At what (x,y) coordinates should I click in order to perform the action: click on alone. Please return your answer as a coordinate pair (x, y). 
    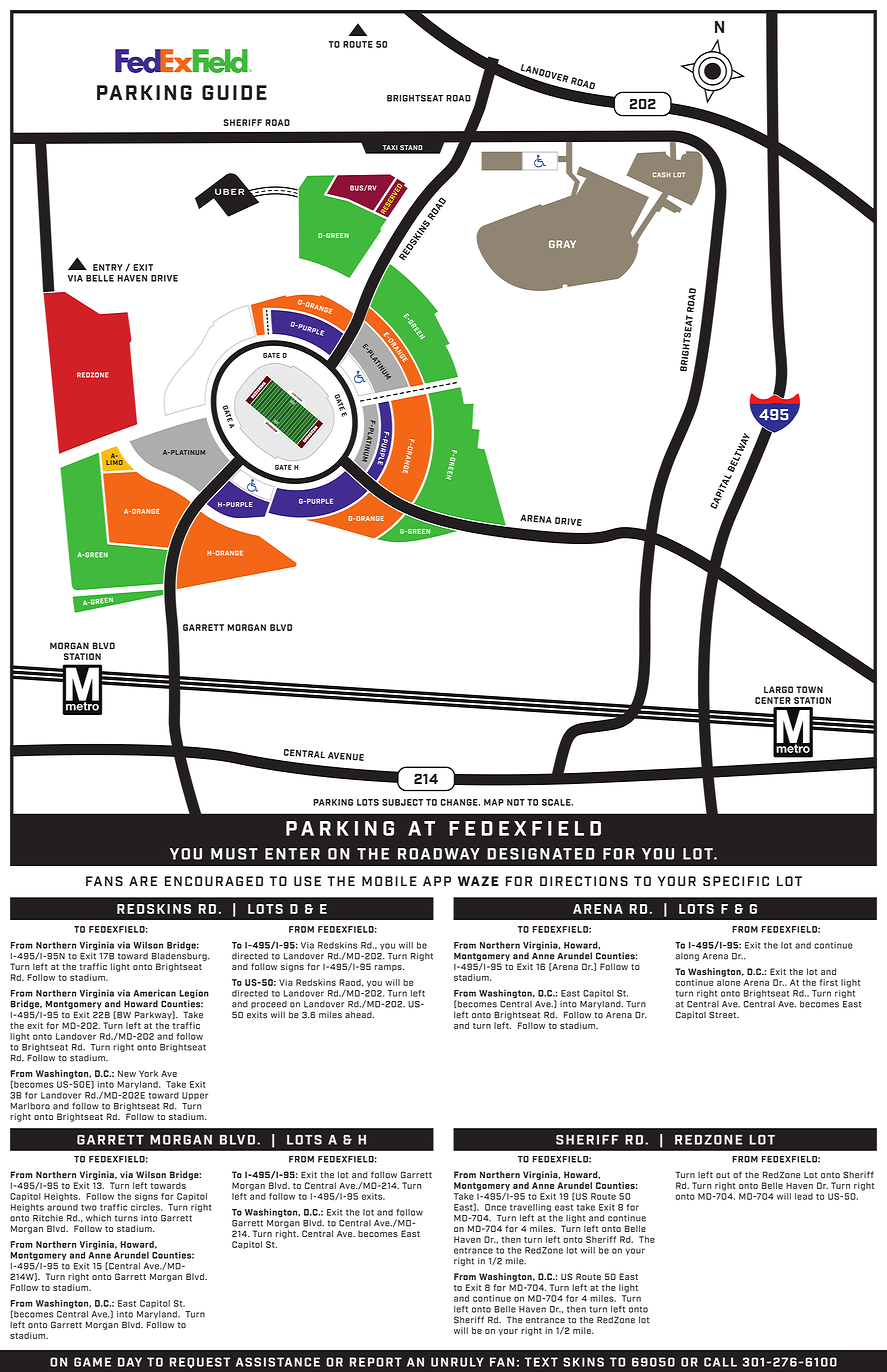
    Looking at the image, I should click on (729, 982).
